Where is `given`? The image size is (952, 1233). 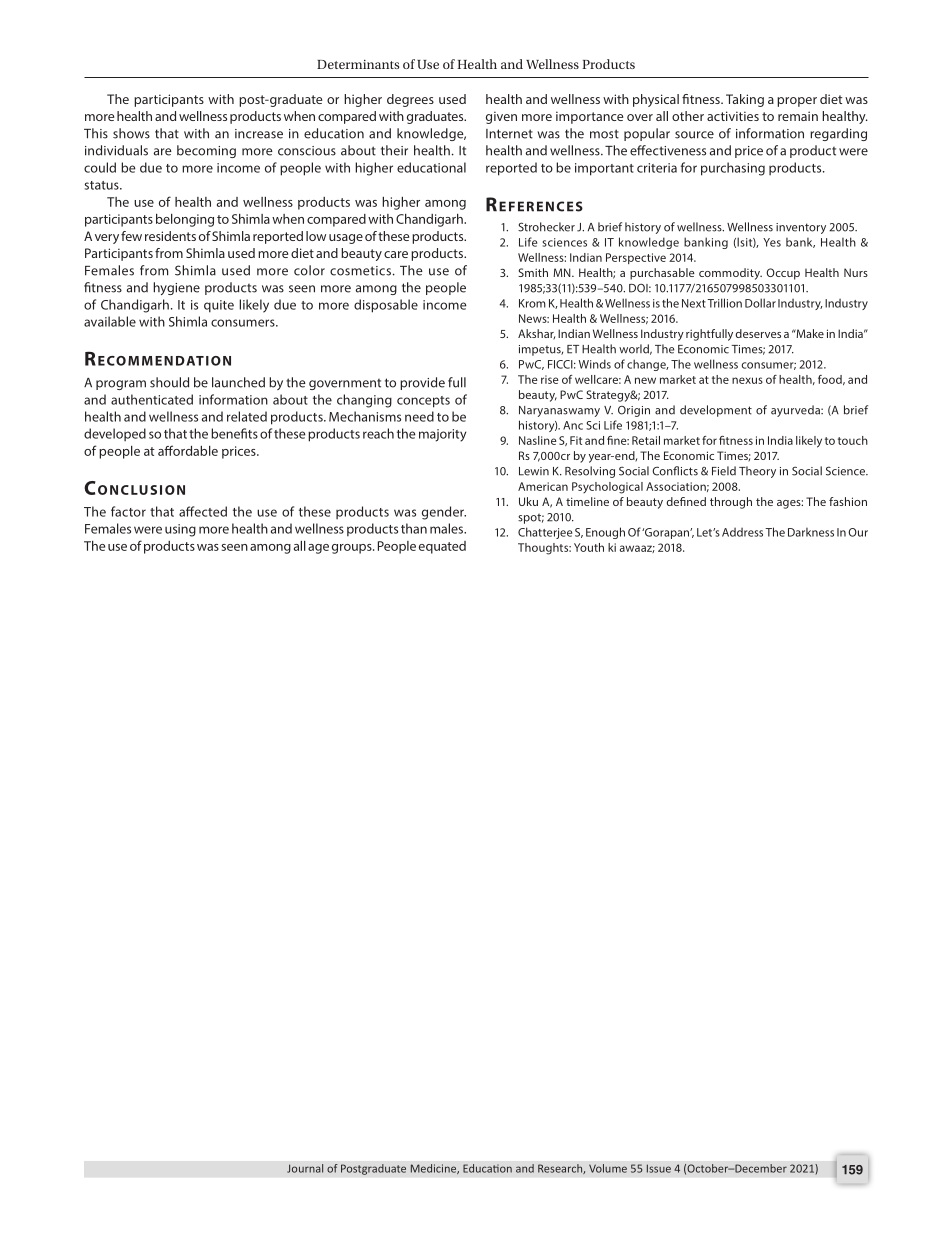 given is located at coordinates (501, 117).
